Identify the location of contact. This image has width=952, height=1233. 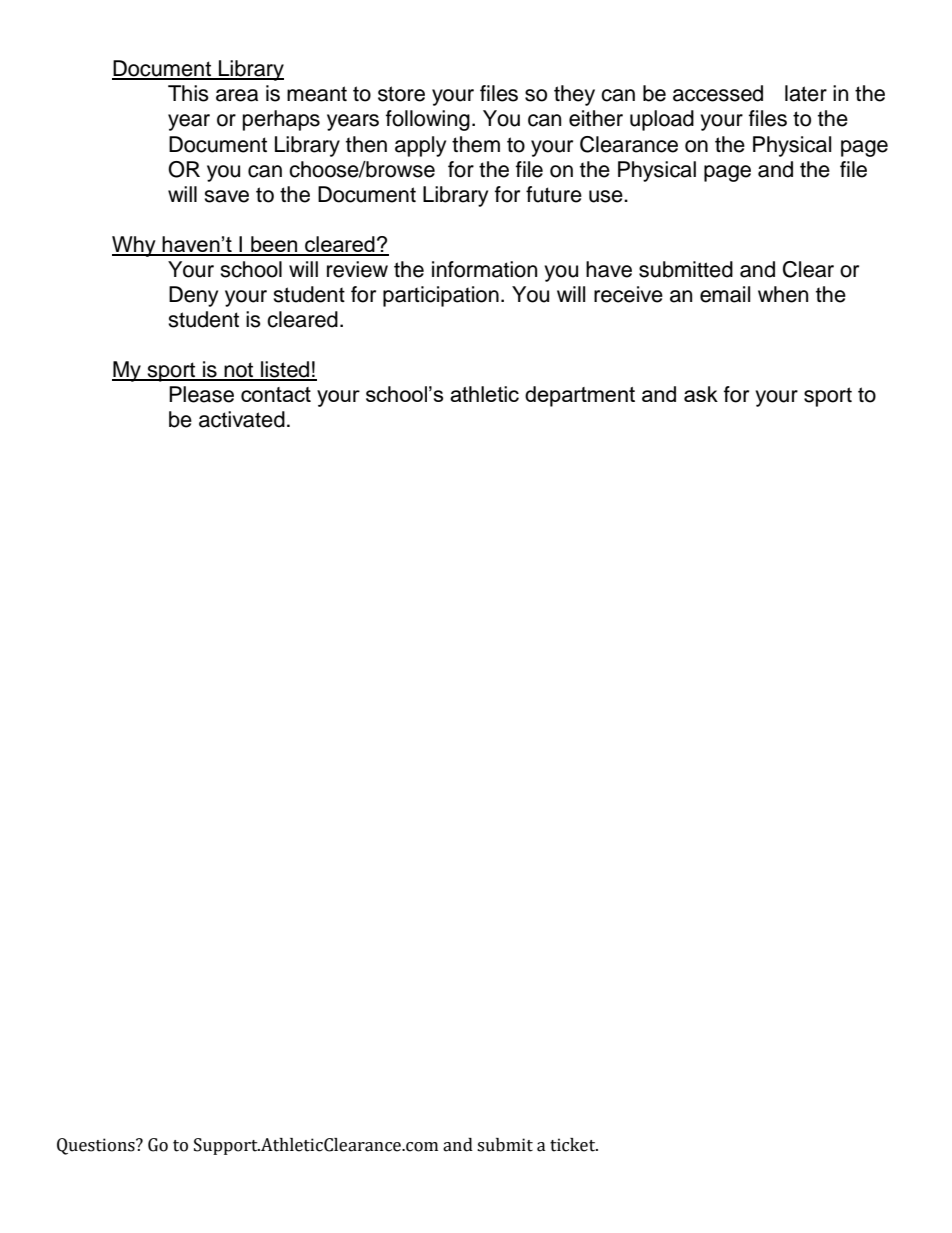
(276, 394).
